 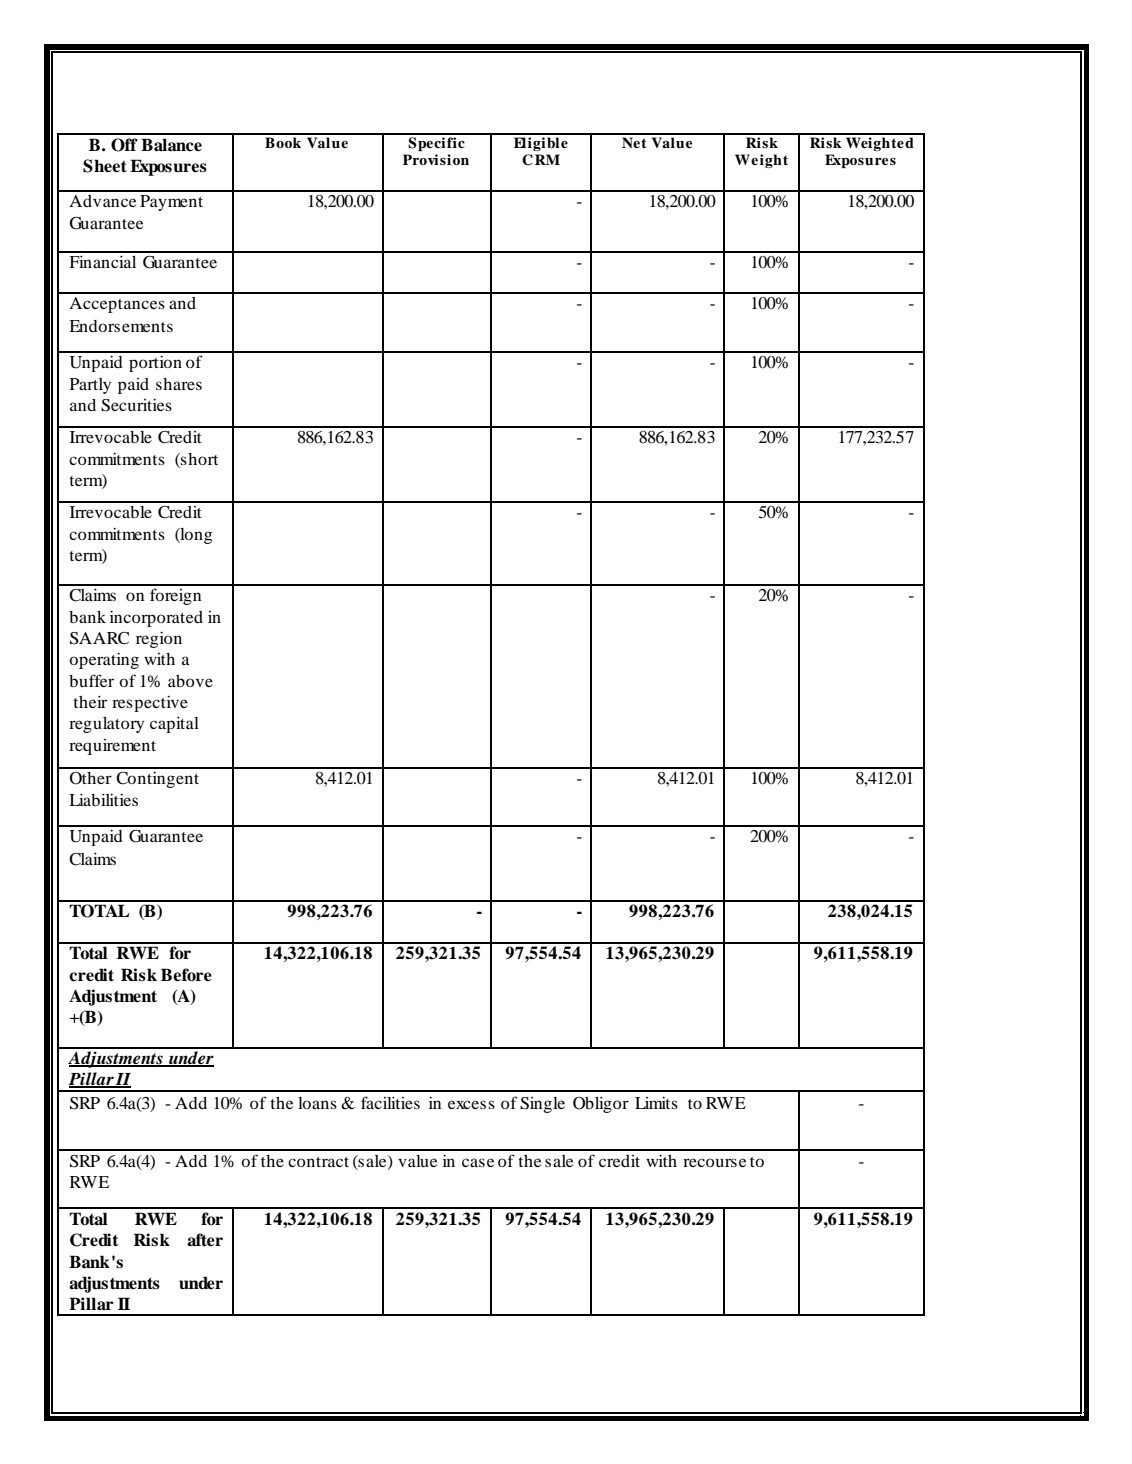 I want to click on Before, so click(x=186, y=975).
